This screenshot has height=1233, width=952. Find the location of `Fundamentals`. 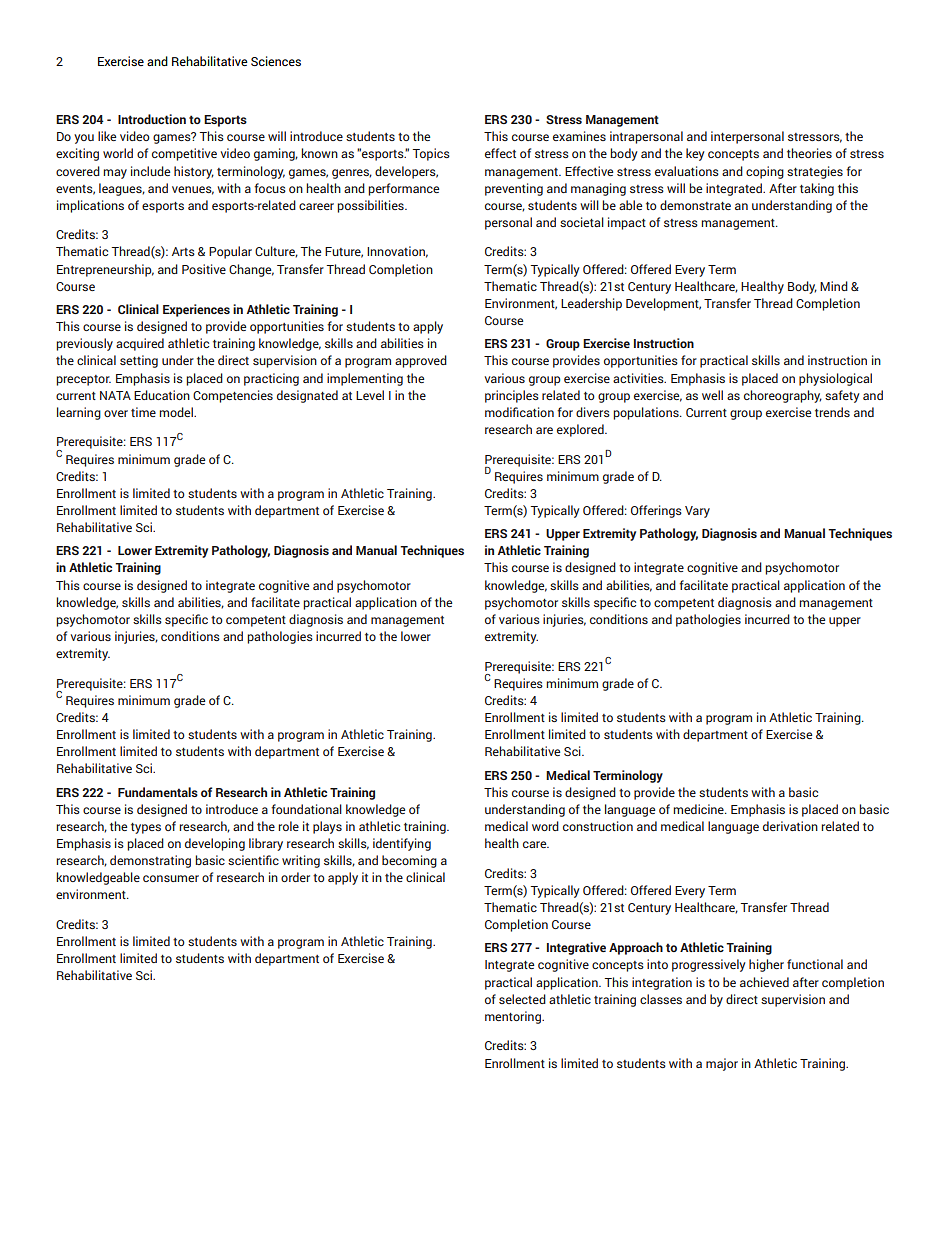

Fundamentals is located at coordinates (158, 792).
